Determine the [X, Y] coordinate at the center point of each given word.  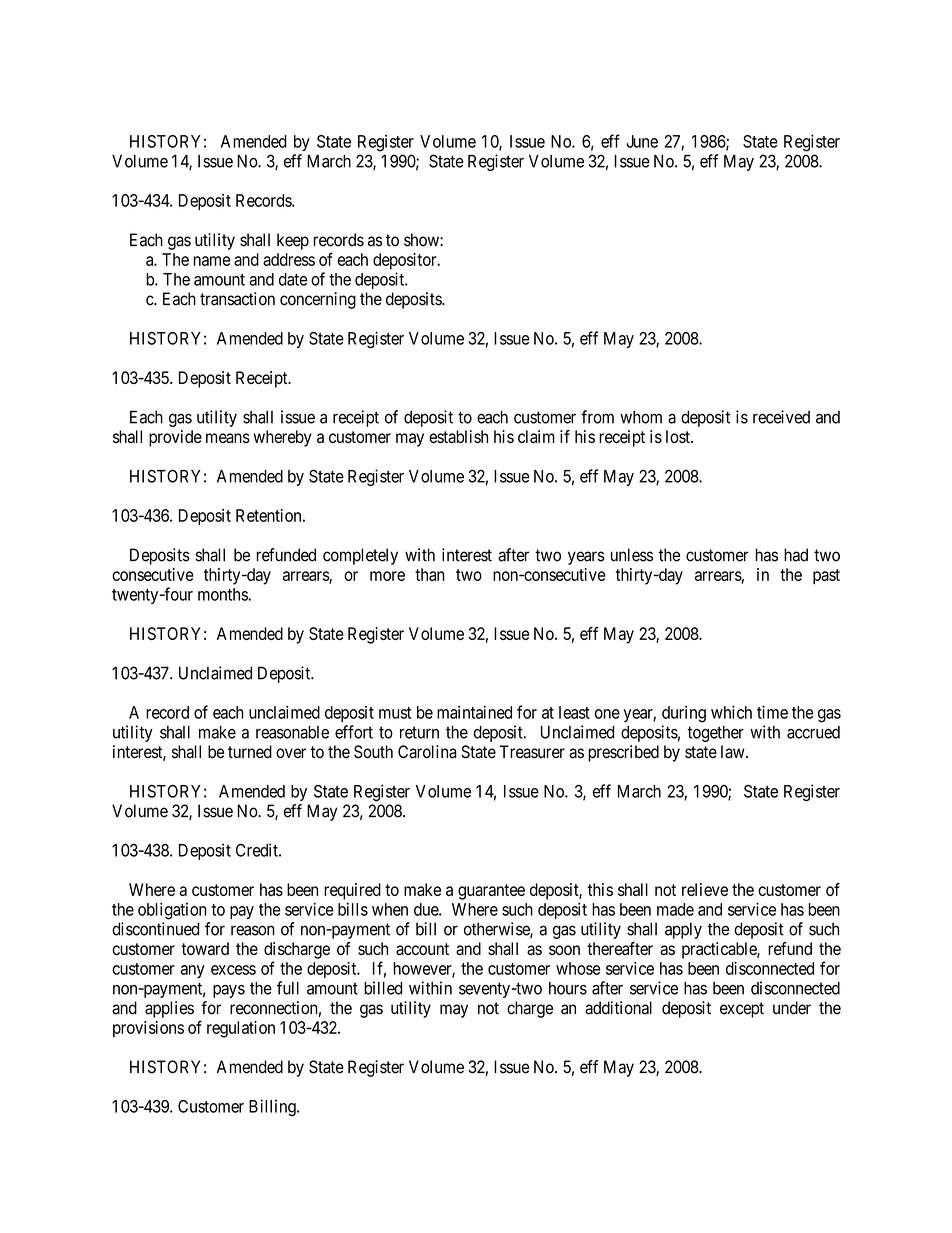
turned [250, 752]
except [742, 1010]
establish [458, 436]
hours [568, 988]
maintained [474, 712]
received [781, 417]
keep [293, 241]
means [228, 438]
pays [229, 991]
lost [679, 436]
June [642, 141]
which [731, 712]
